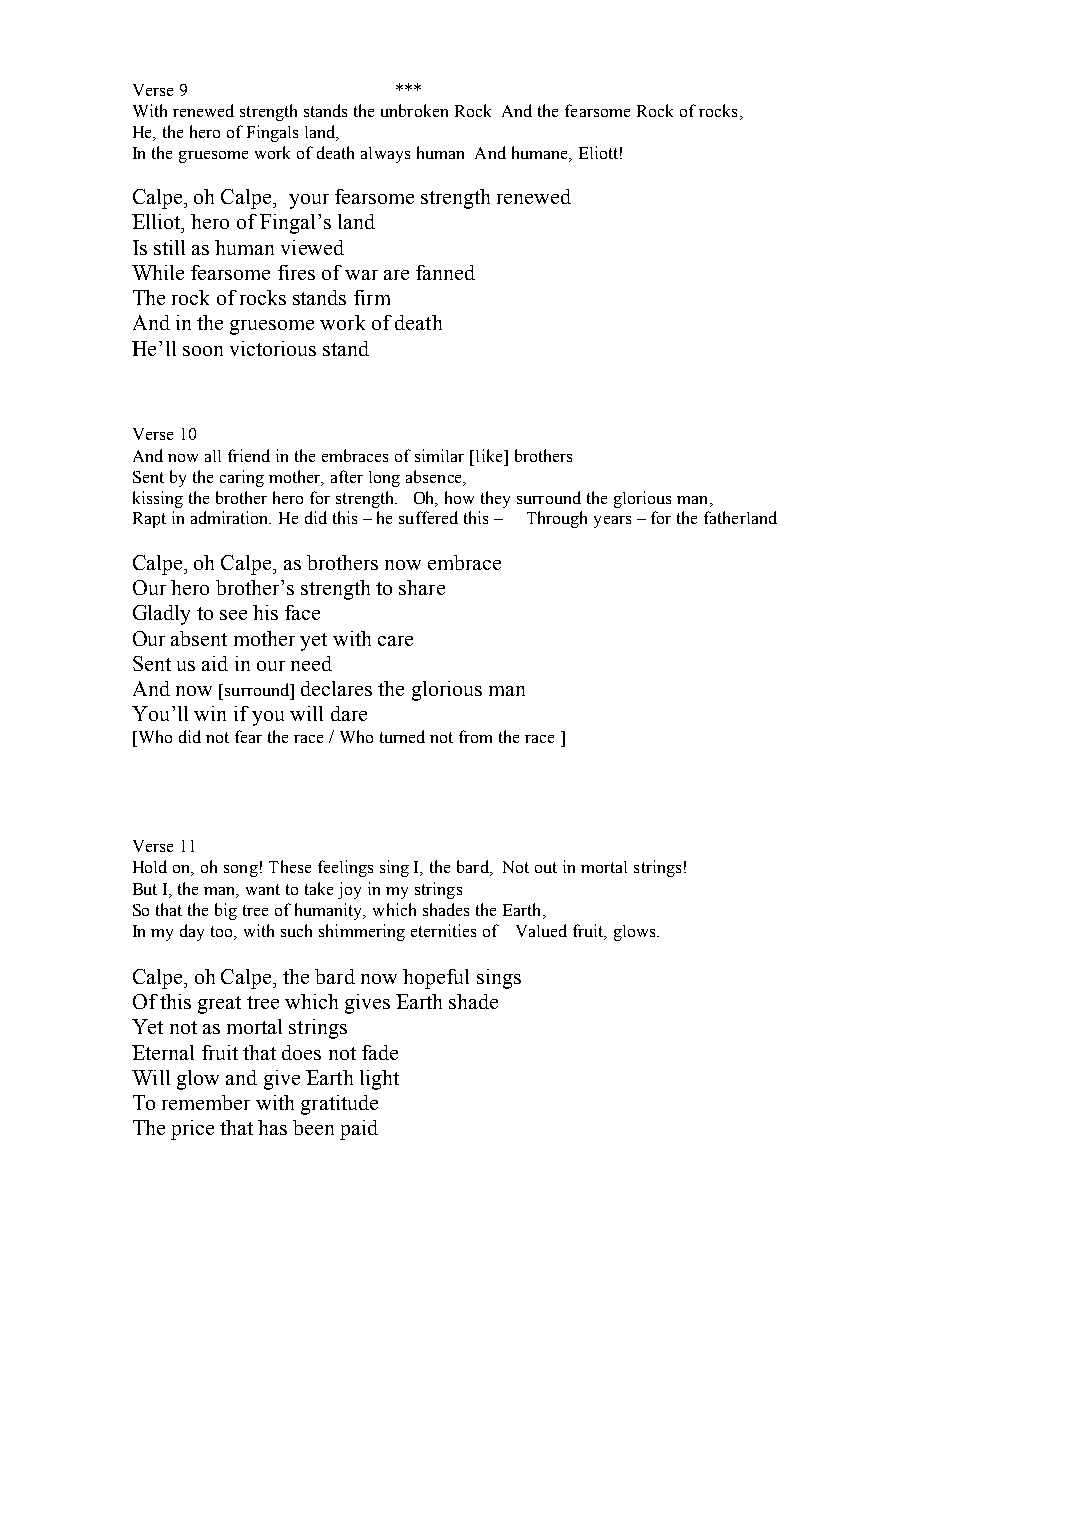  What do you see at coordinates (414, 110) in the screenshot?
I see `unbroken` at bounding box center [414, 110].
